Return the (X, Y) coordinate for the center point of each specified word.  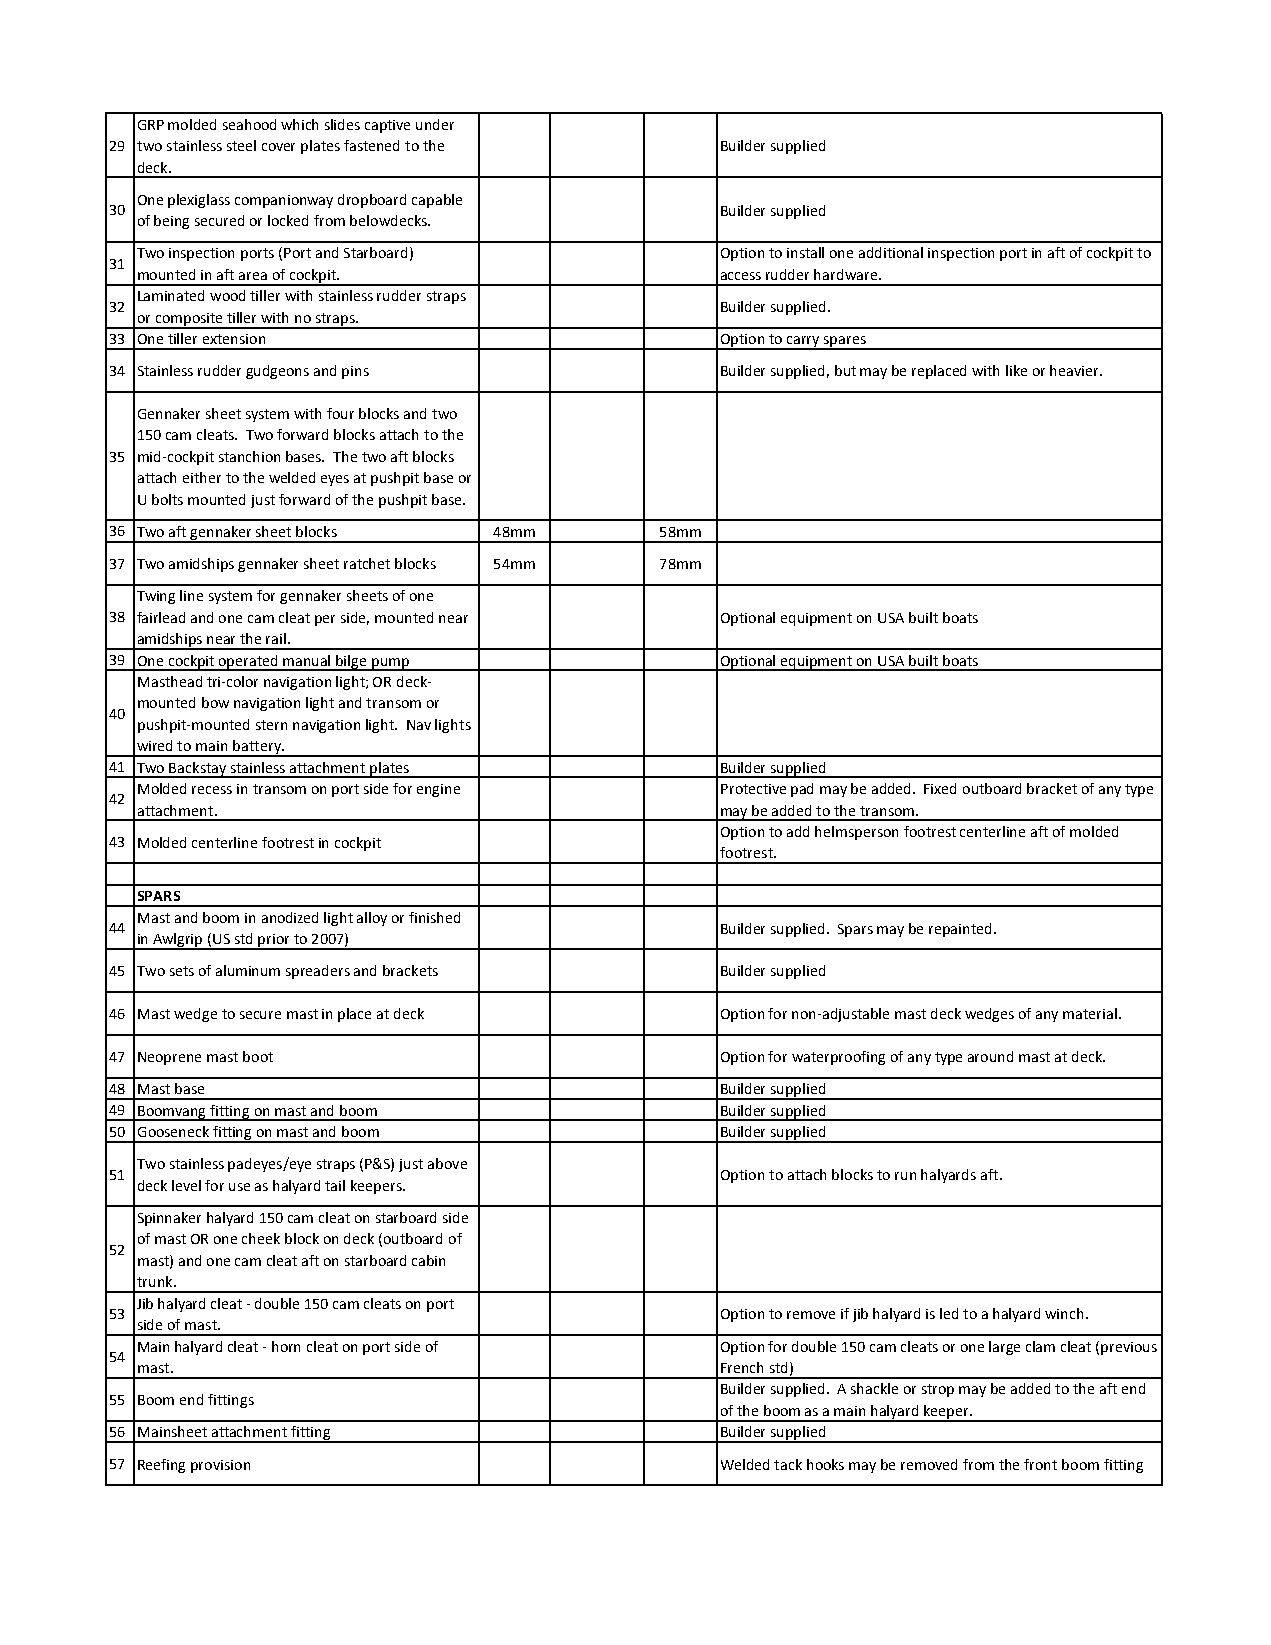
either (202, 477)
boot (258, 1056)
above (447, 1163)
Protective (753, 789)
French (742, 1367)
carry (804, 343)
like (1016, 370)
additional (891, 252)
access (741, 276)
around (990, 1056)
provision (220, 1466)
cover (278, 147)
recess (212, 790)
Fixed (940, 788)
